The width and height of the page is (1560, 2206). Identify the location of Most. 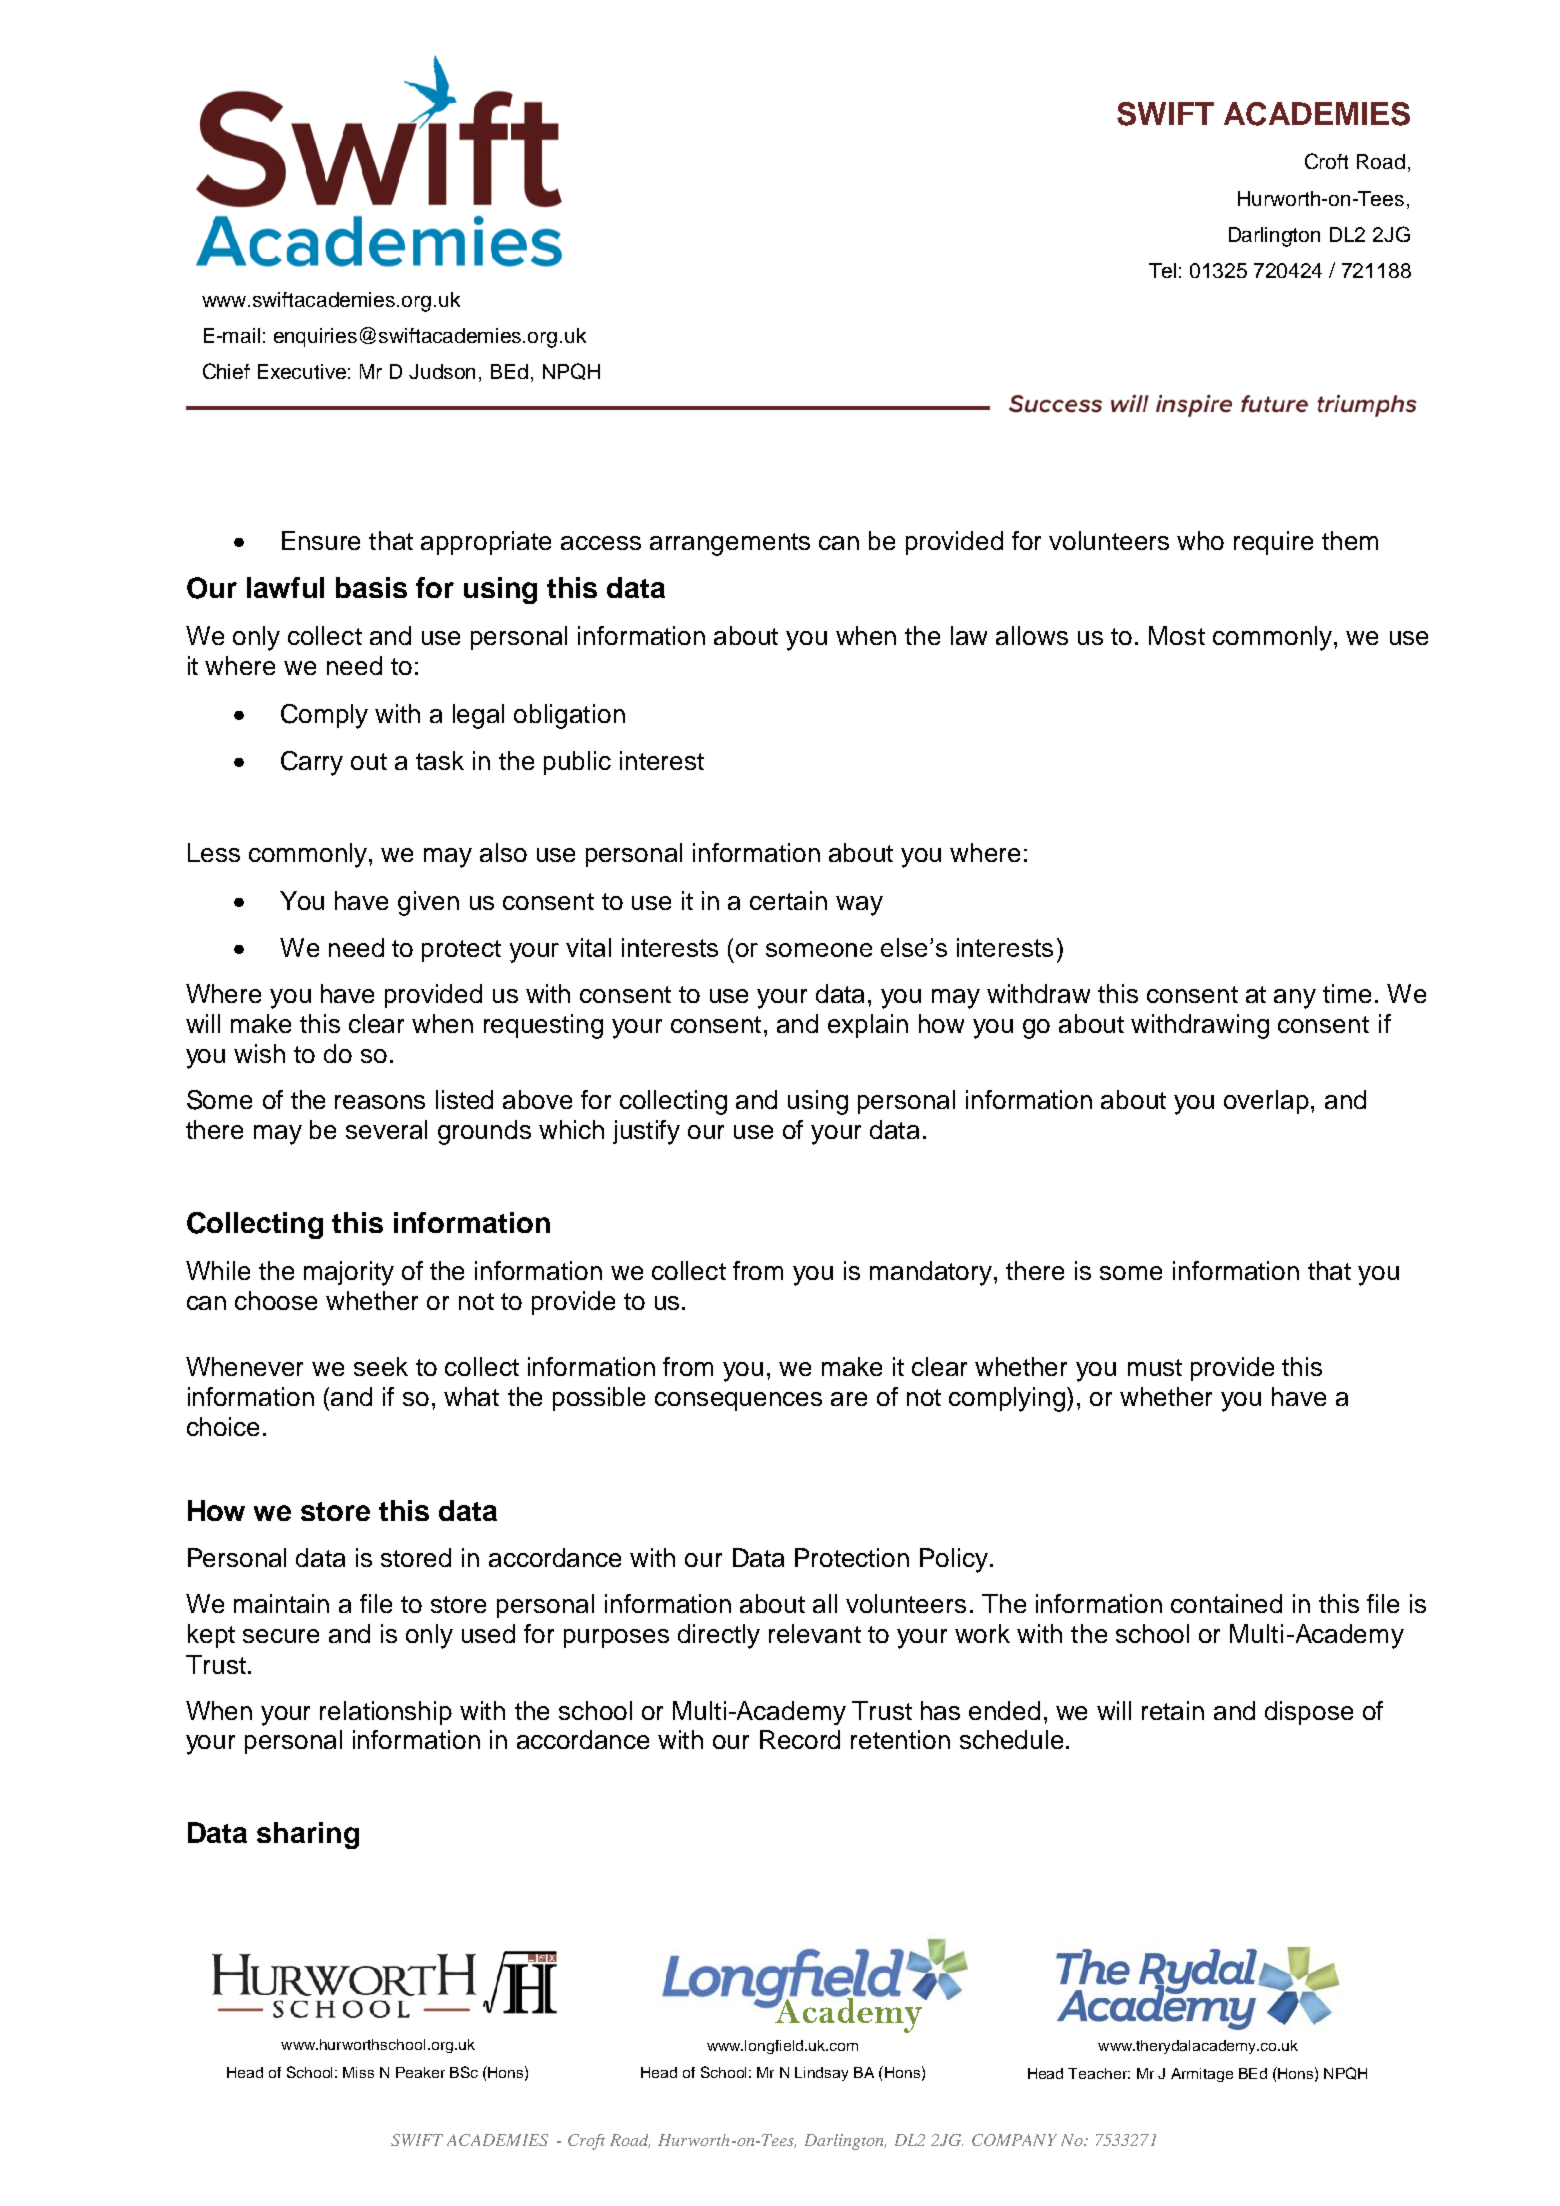
(1177, 635).
